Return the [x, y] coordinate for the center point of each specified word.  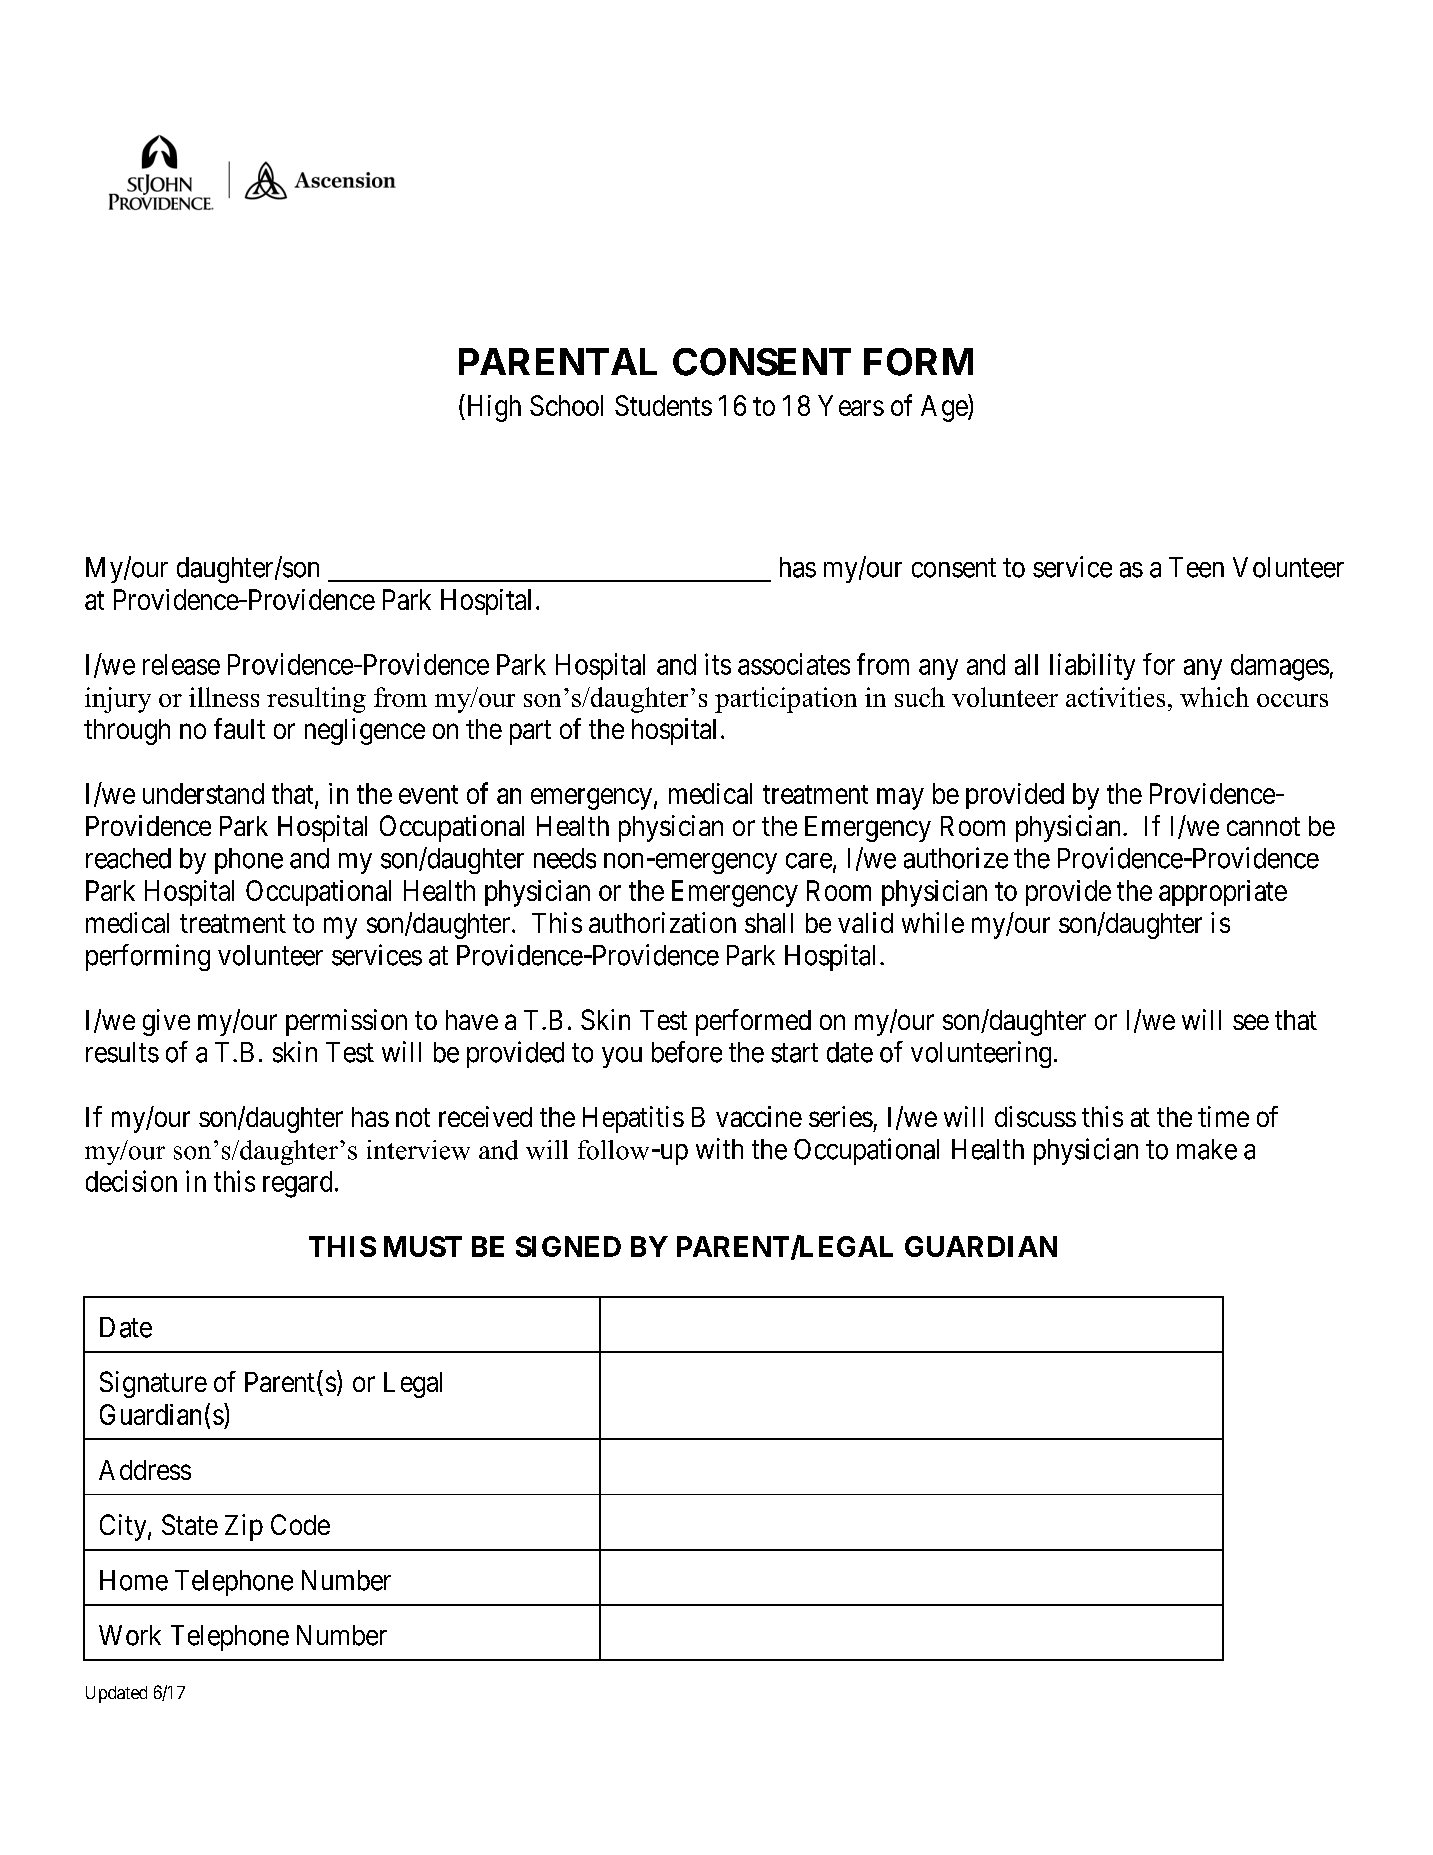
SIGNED [568, 1246]
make [1207, 1149]
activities [1115, 697]
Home [134, 1580]
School [566, 405]
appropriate [1223, 893]
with [719, 1148]
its [718, 664]
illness [224, 697]
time [1223, 1116]
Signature [153, 1384]
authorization [662, 922]
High [492, 408]
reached [128, 858]
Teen [1196, 567]
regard [297, 1184]
